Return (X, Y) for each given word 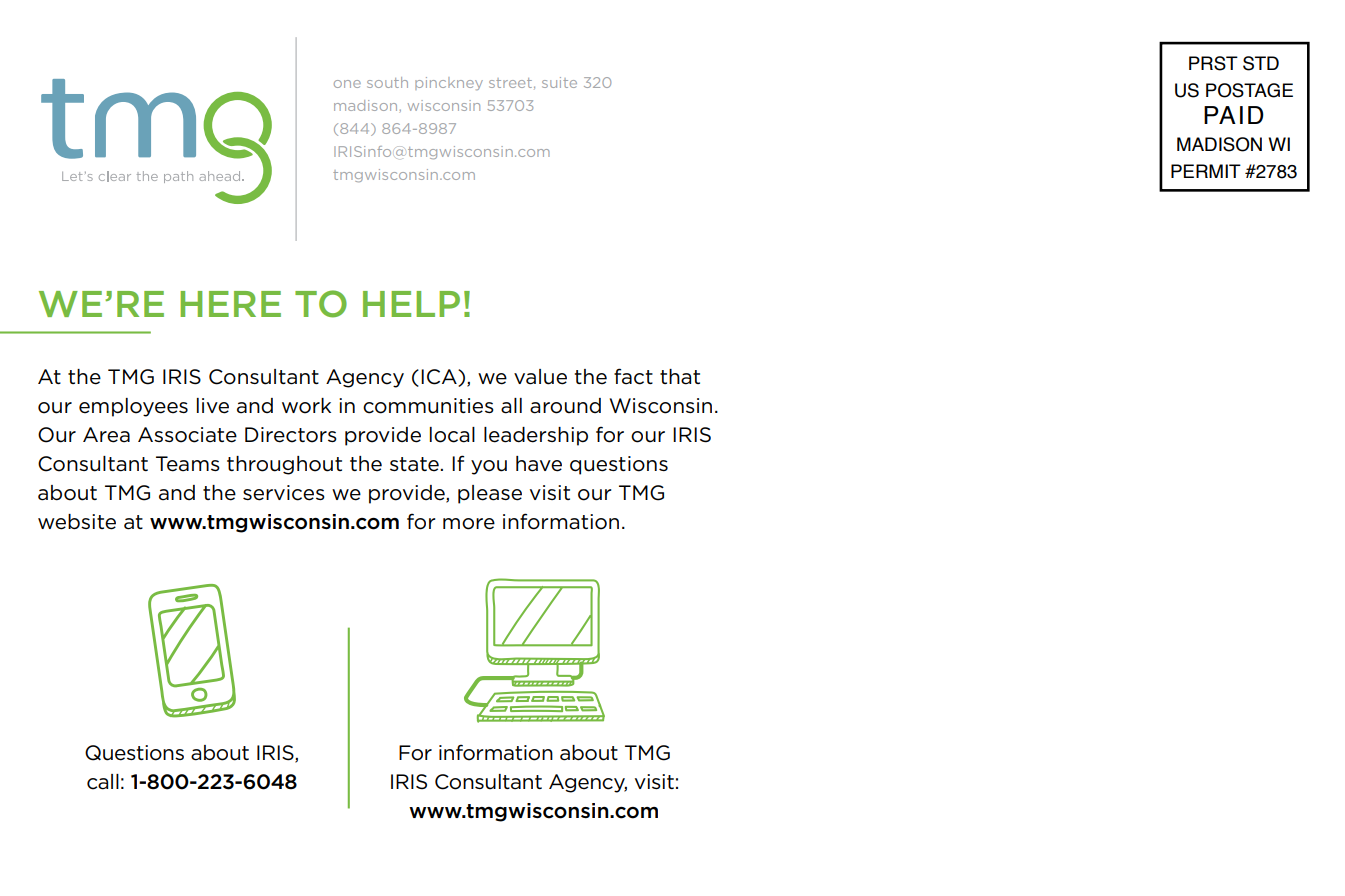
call (103, 782)
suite (559, 82)
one (347, 84)
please (490, 494)
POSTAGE (1249, 90)
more (469, 524)
